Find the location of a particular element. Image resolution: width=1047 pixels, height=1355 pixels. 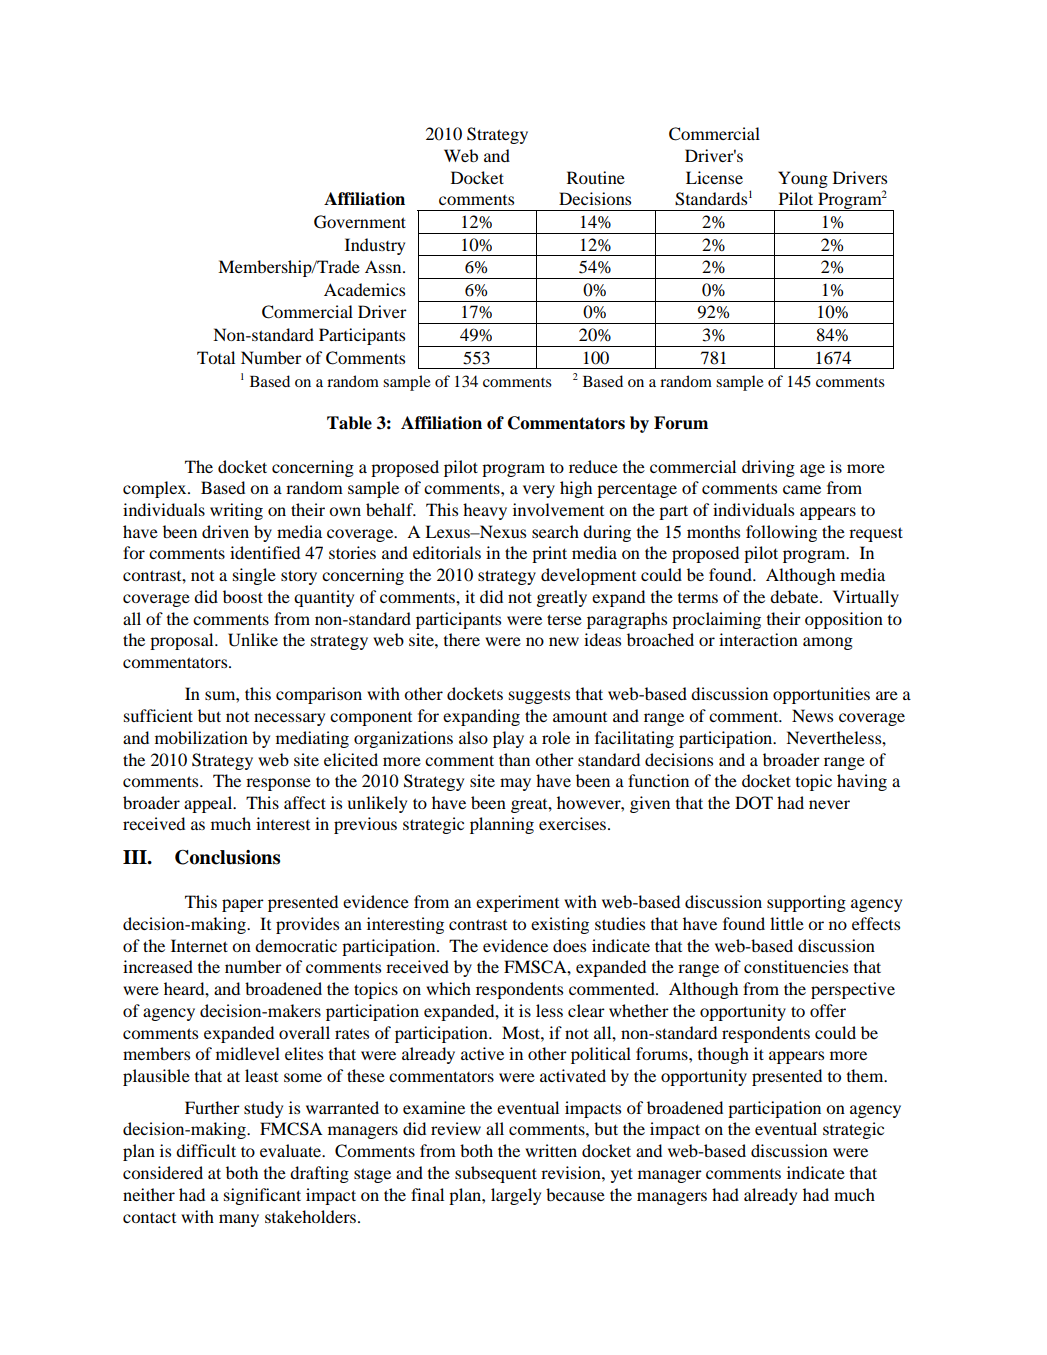

opportunities is located at coordinates (821, 695).
